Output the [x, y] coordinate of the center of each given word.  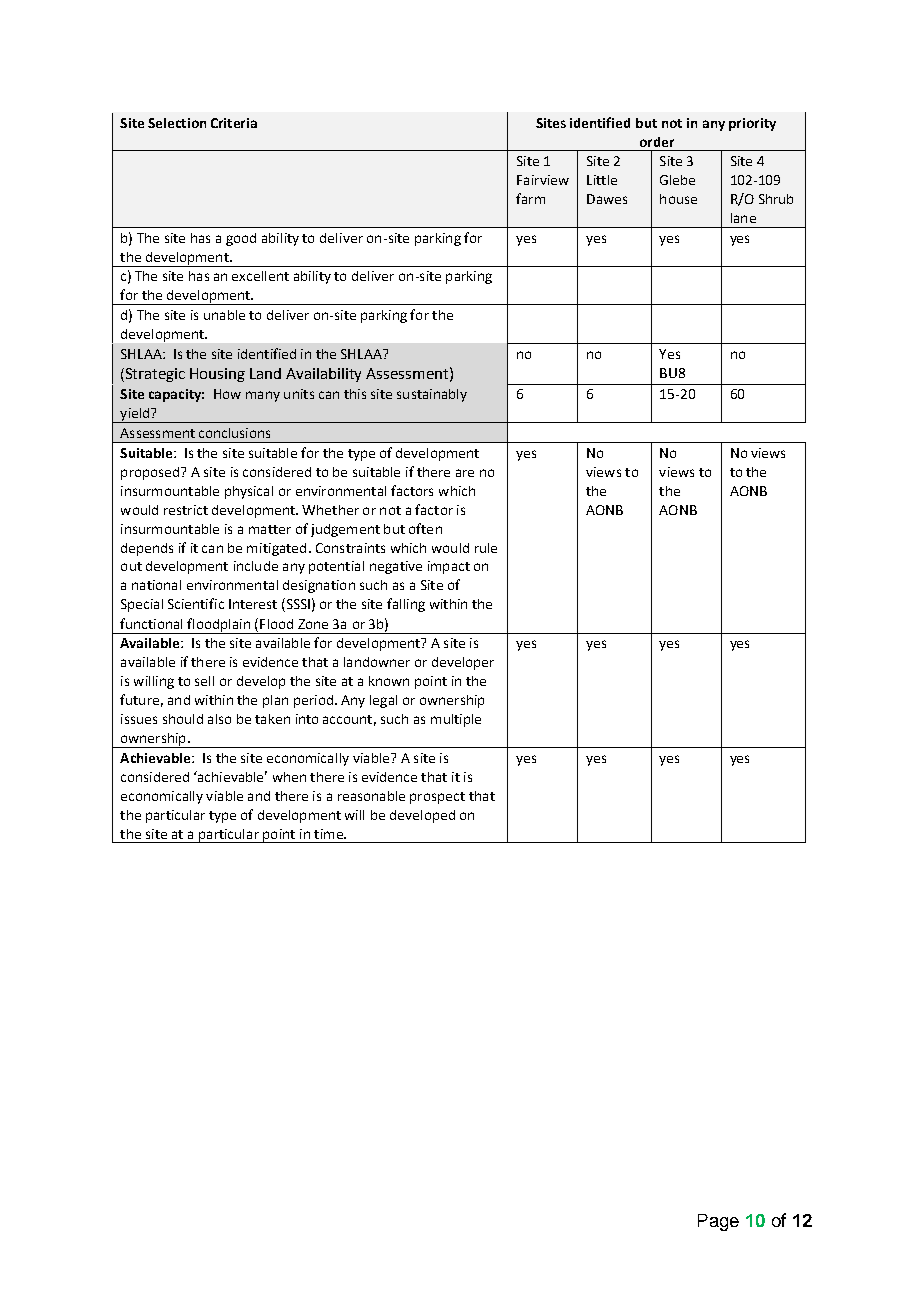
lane [743, 218]
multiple [456, 720]
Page [718, 1222]
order [657, 142]
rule [486, 548]
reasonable [371, 796]
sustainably [432, 395]
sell [204, 681]
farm [530, 198]
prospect [437, 798]
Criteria [234, 123]
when [289, 777]
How [227, 394]
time [329, 834]
